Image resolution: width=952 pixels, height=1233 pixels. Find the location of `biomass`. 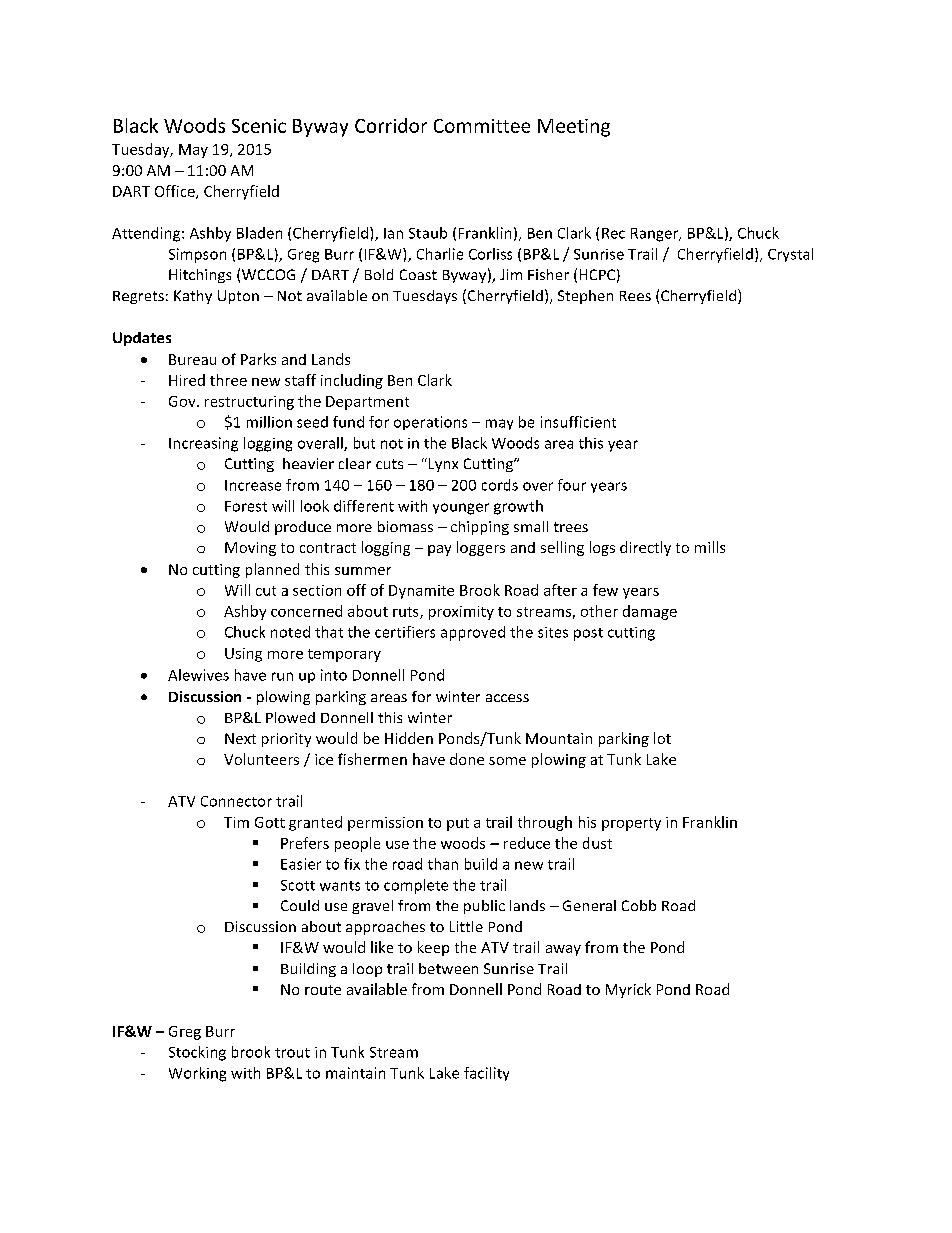

biomass is located at coordinates (405, 526).
